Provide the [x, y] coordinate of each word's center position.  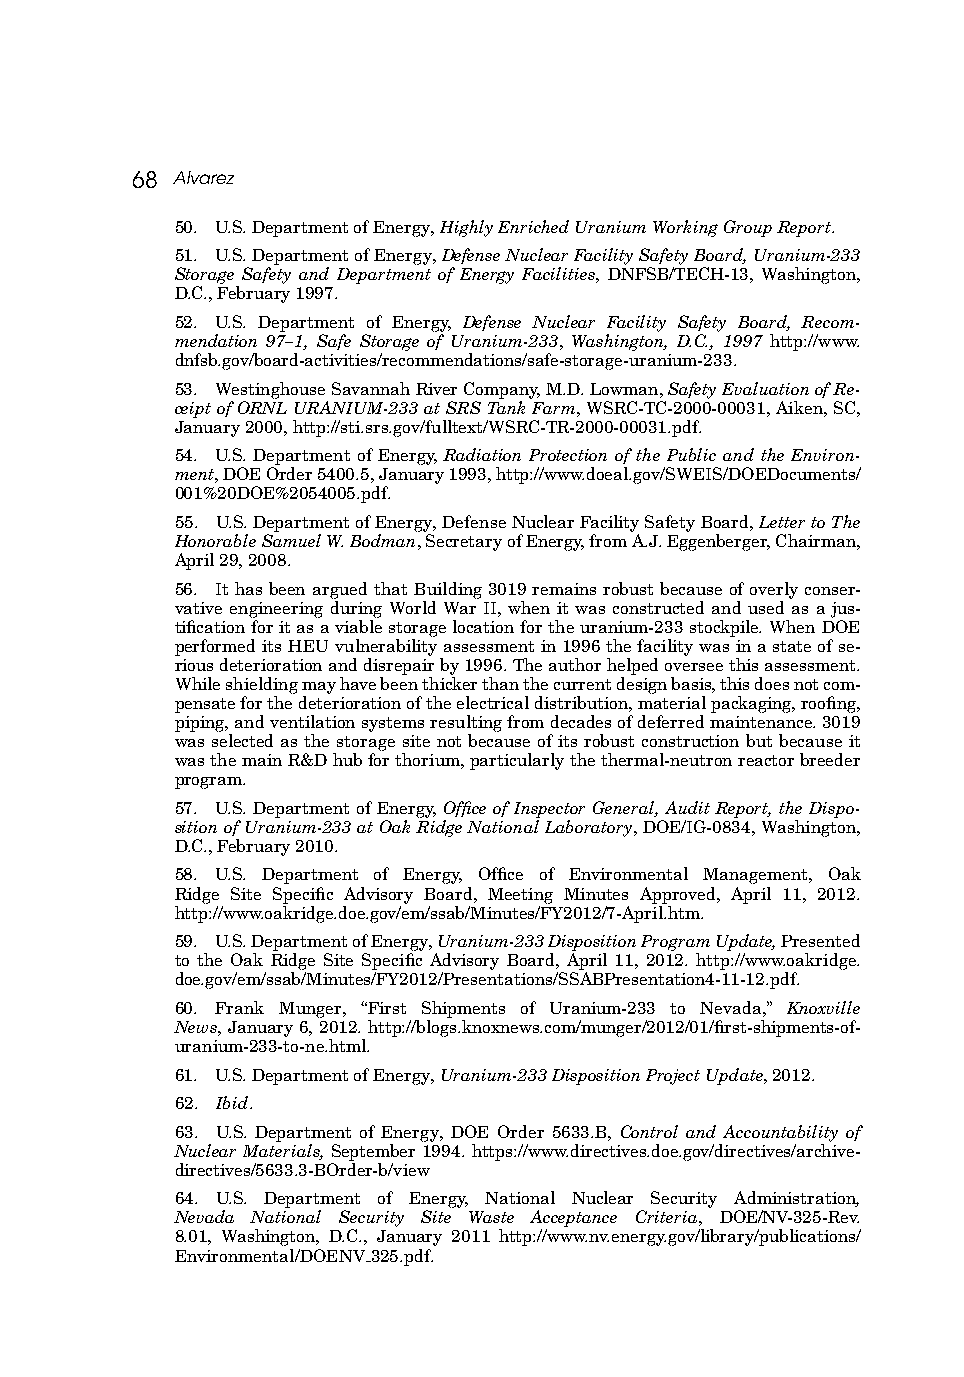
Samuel [291, 540]
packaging [753, 704]
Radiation [482, 454]
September [373, 1152]
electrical [493, 702]
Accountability [780, 1133]
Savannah [371, 388]
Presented [820, 940]
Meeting [520, 896]
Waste [491, 1217]
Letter [782, 522]
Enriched [533, 226]
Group [748, 228]
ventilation [312, 721]
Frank [239, 1007]
